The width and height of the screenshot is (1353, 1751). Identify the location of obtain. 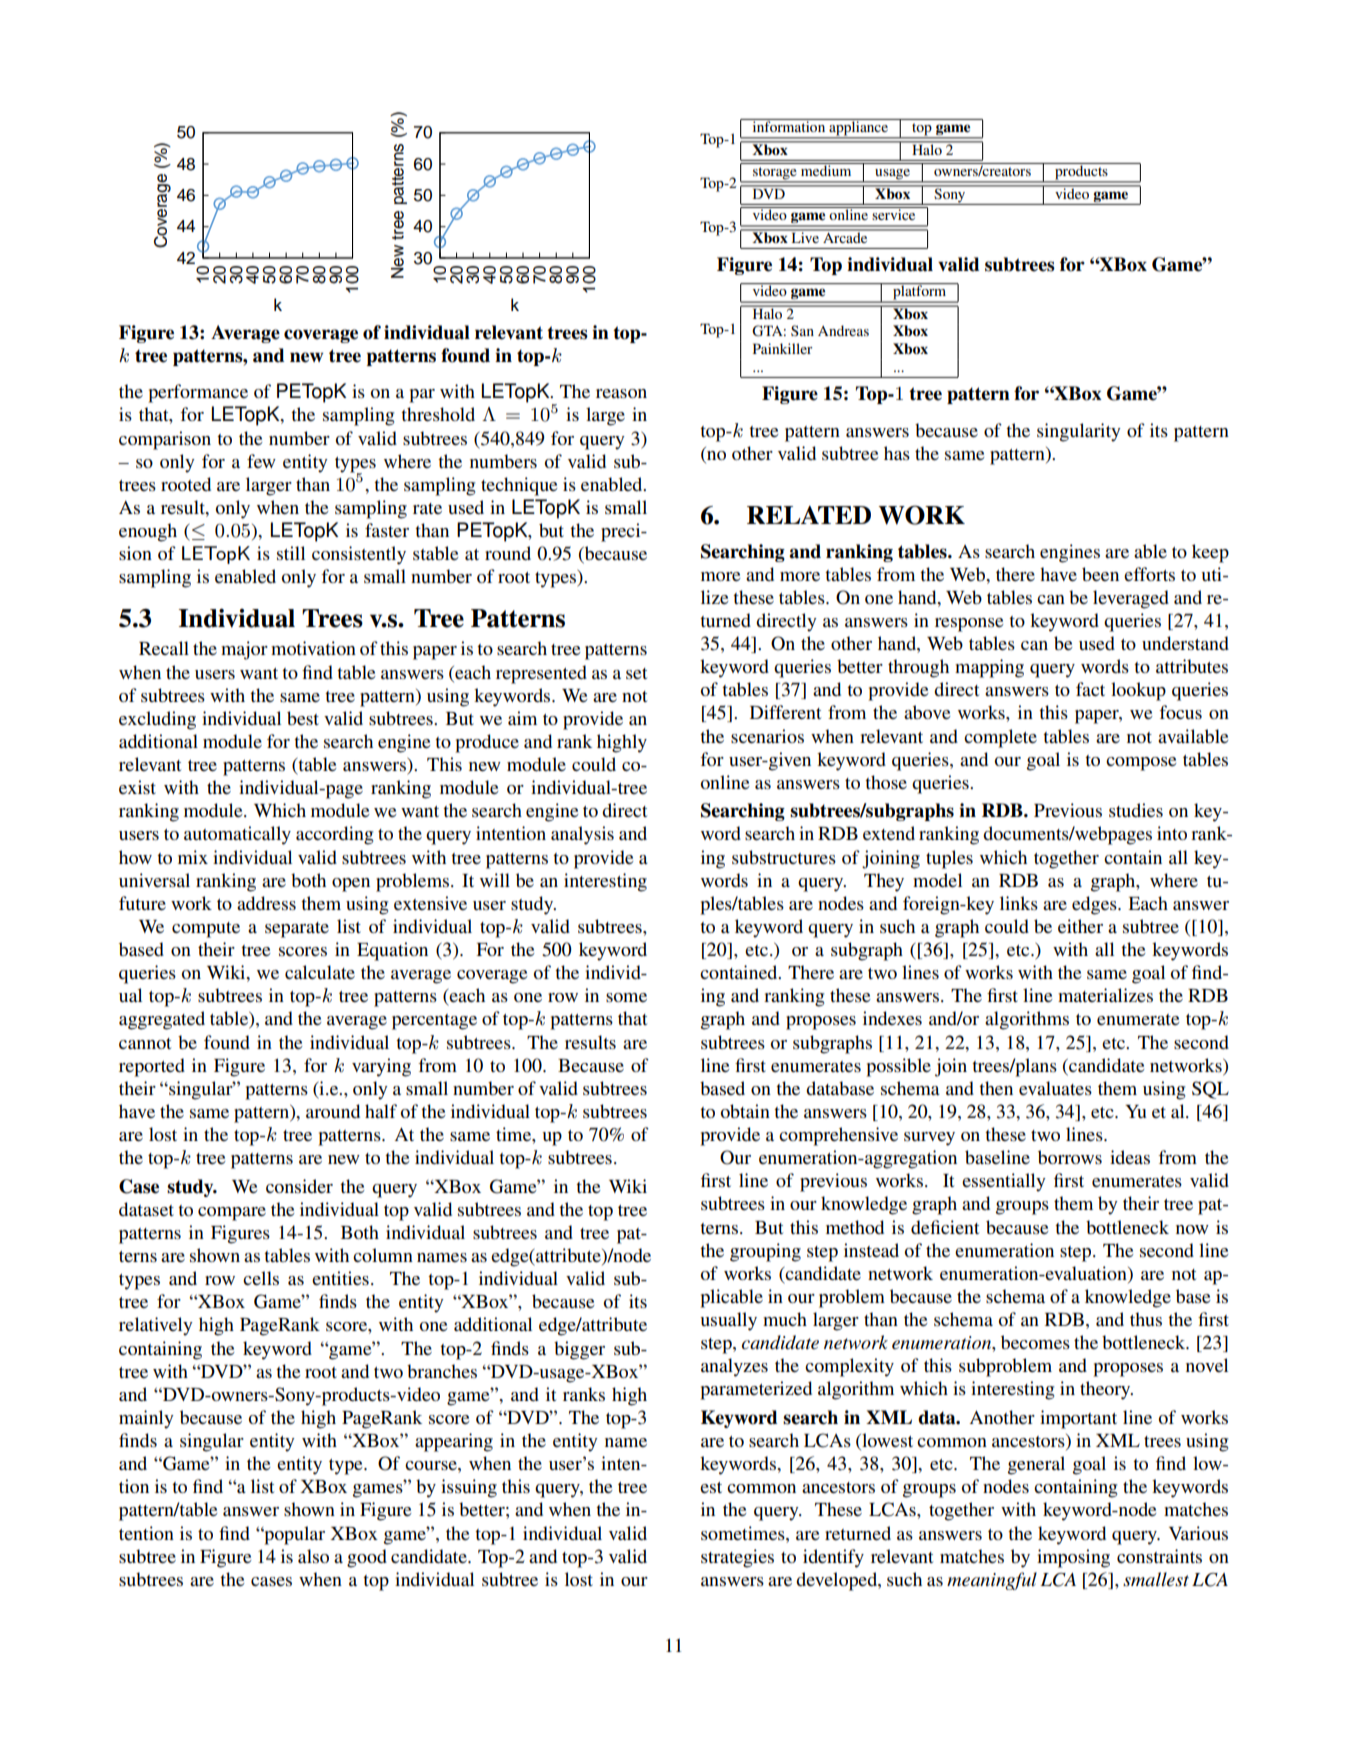
(745, 1111).
